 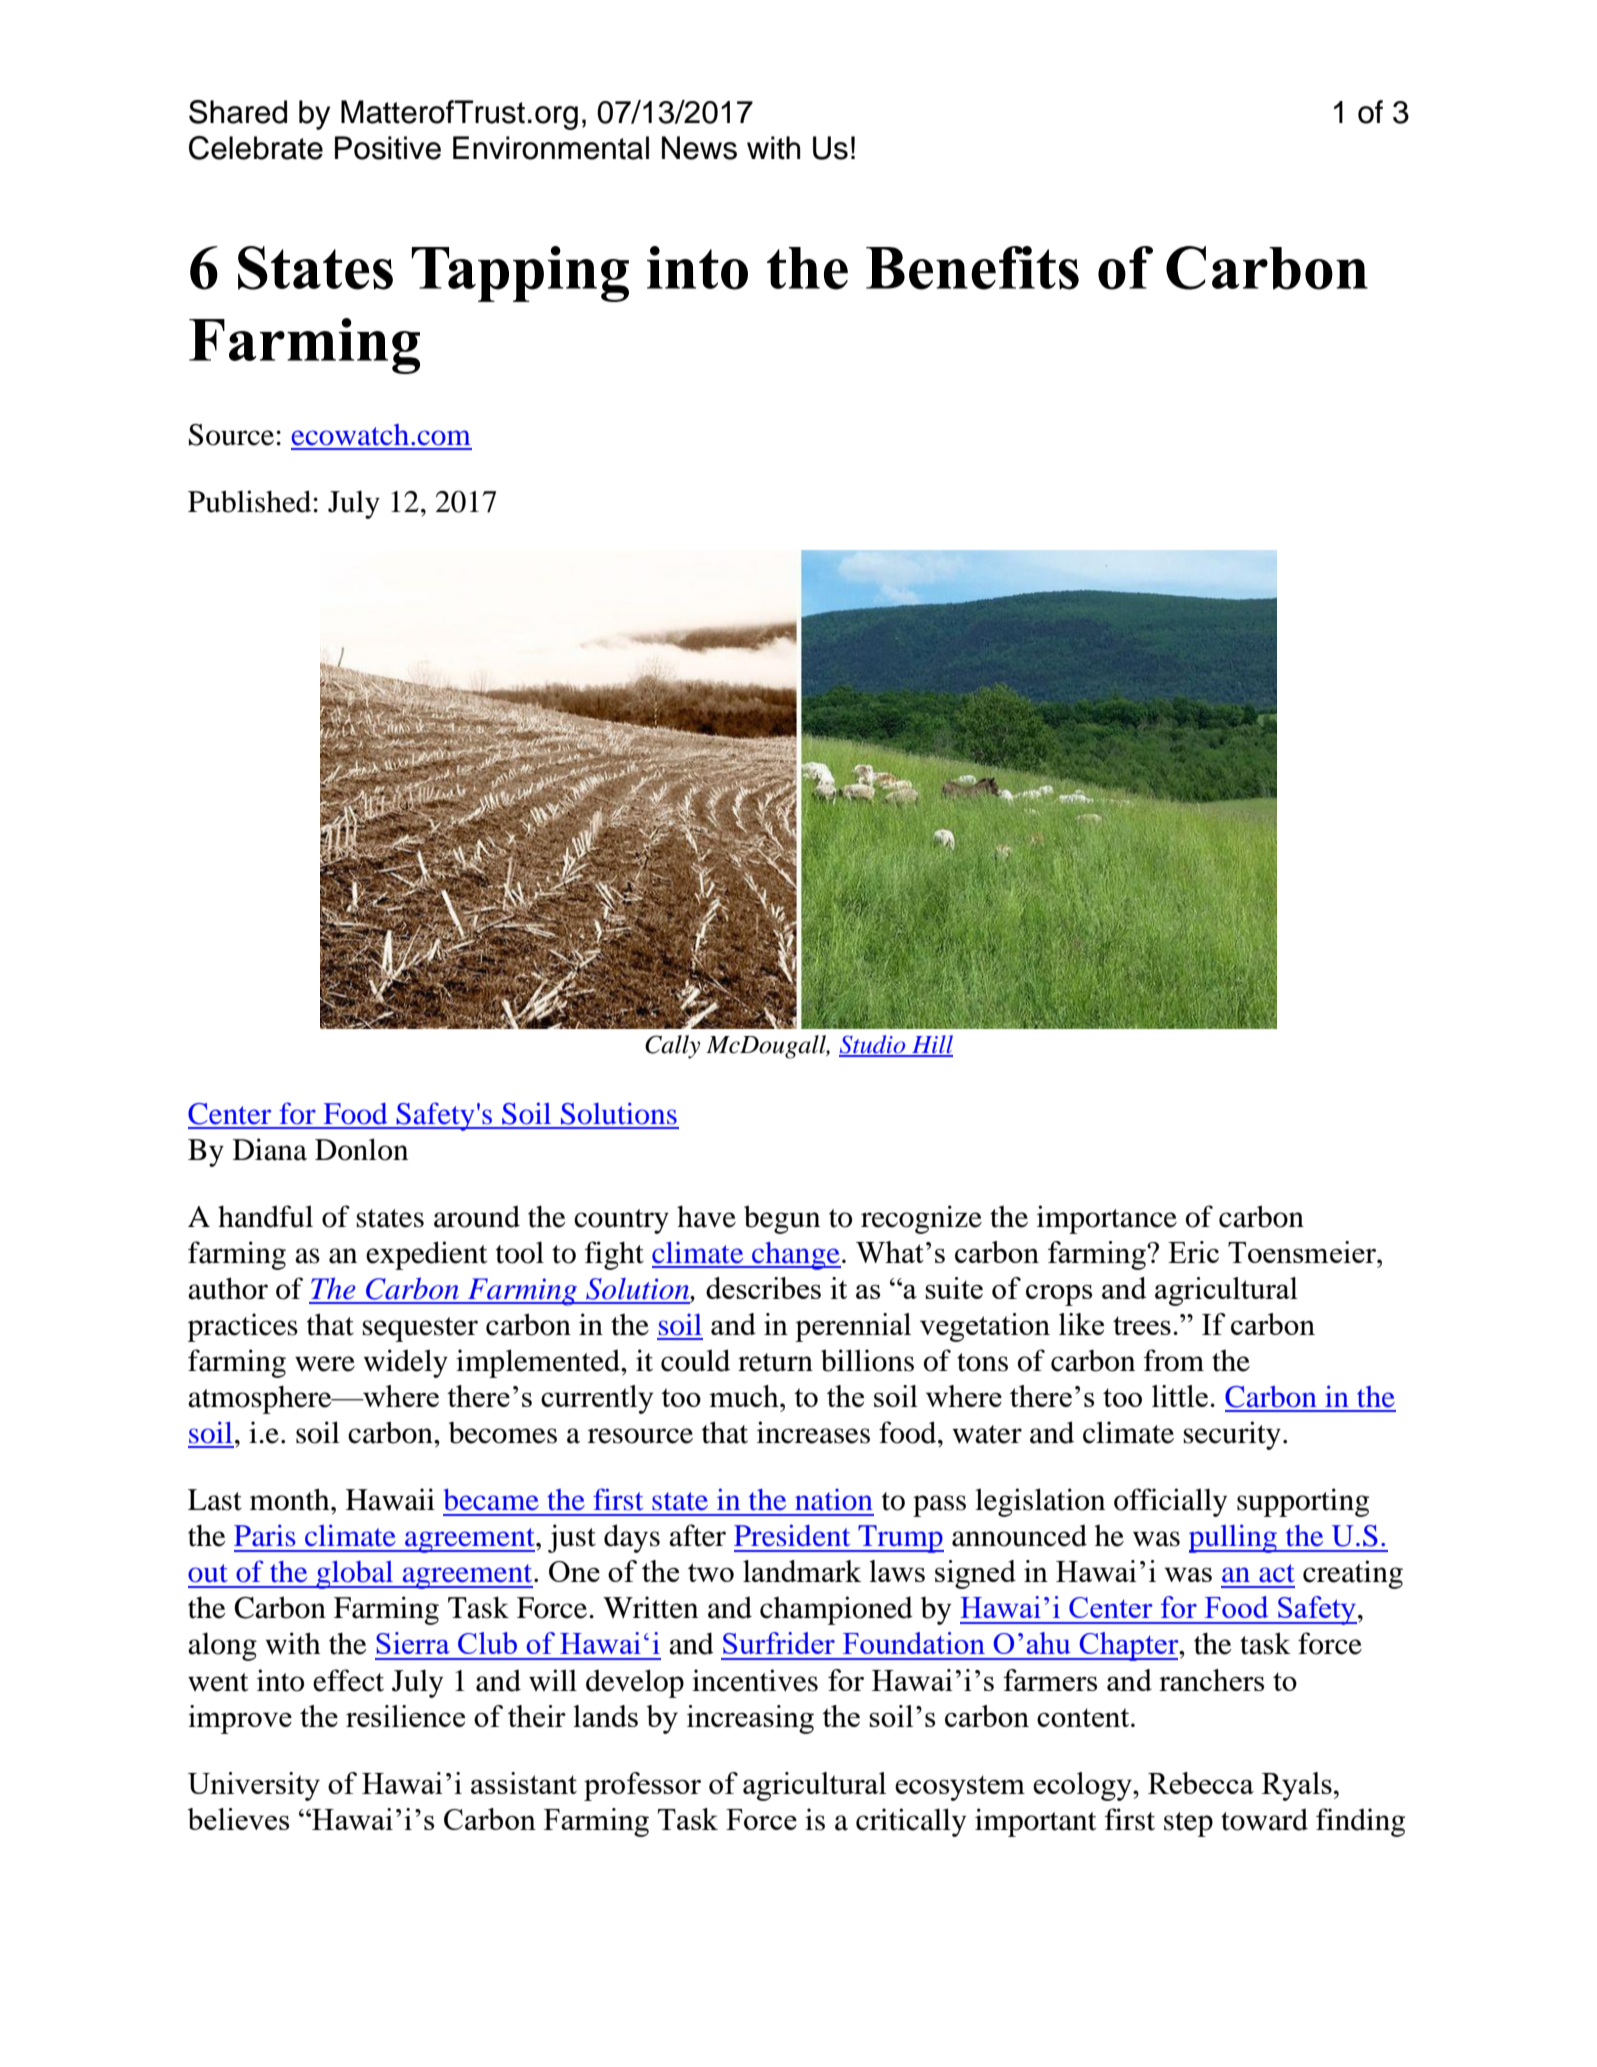 What do you see at coordinates (251, 501) in the image?
I see `Published` at bounding box center [251, 501].
